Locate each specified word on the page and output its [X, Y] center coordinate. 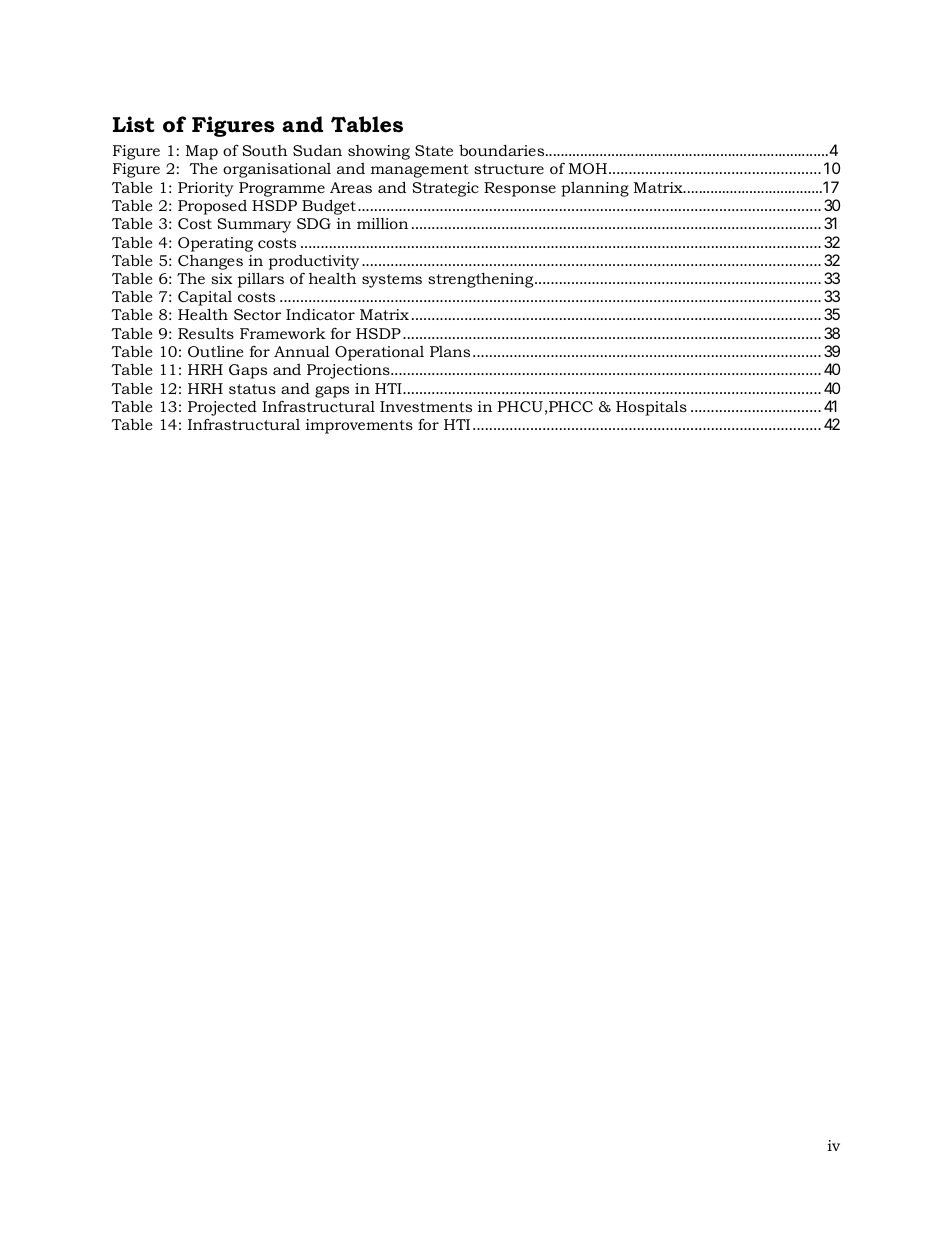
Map [202, 152]
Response [520, 189]
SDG [314, 223]
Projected [222, 410]
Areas [351, 187]
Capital [205, 300]
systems [392, 281]
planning [595, 189]
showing [379, 152]
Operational [379, 353]
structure [509, 169]
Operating [215, 244]
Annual [302, 351]
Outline [215, 351]
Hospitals [651, 408]
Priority [206, 189]
